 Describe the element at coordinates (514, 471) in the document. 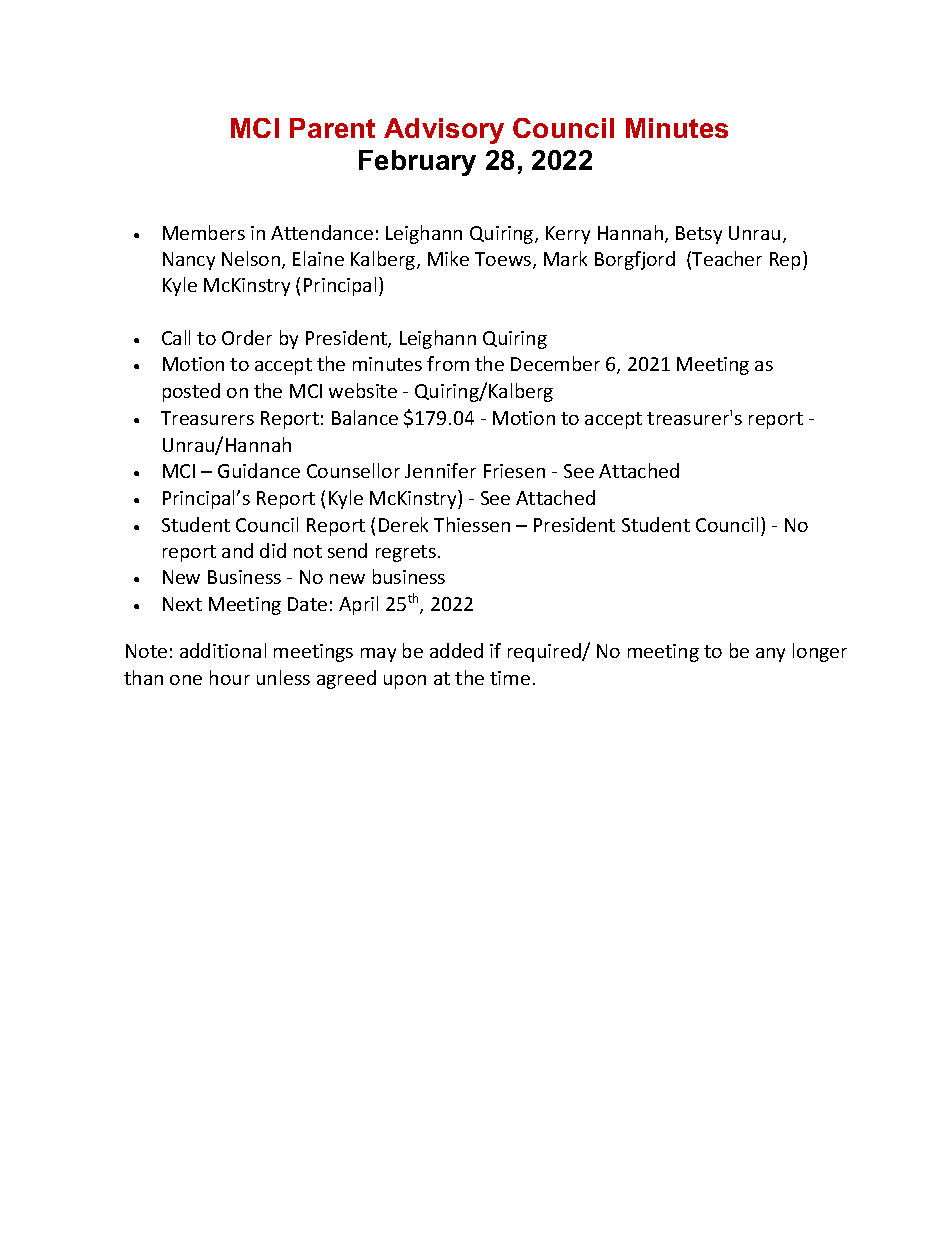

I see `Friesen` at that location.
